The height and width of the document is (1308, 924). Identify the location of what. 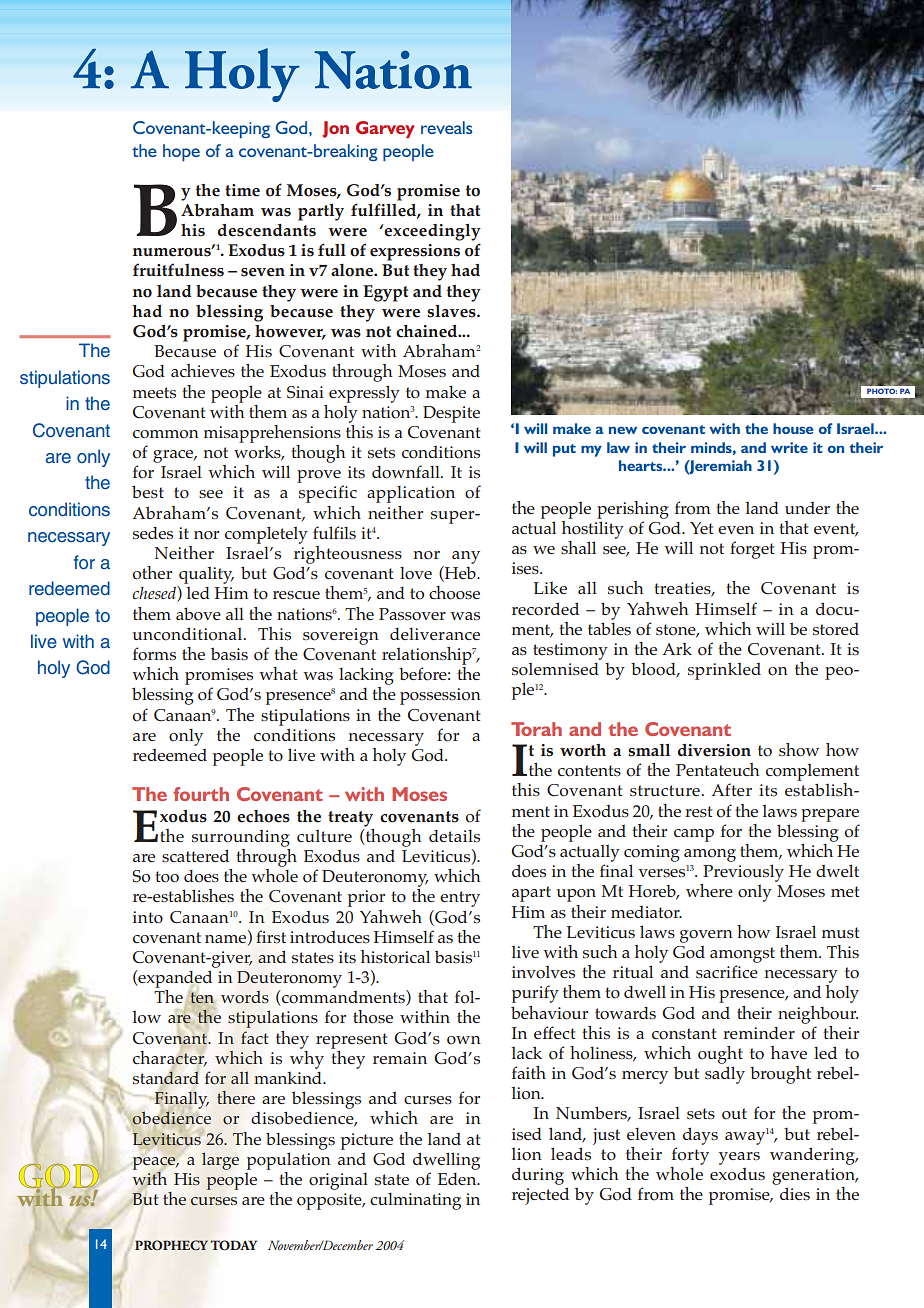
(278, 673).
